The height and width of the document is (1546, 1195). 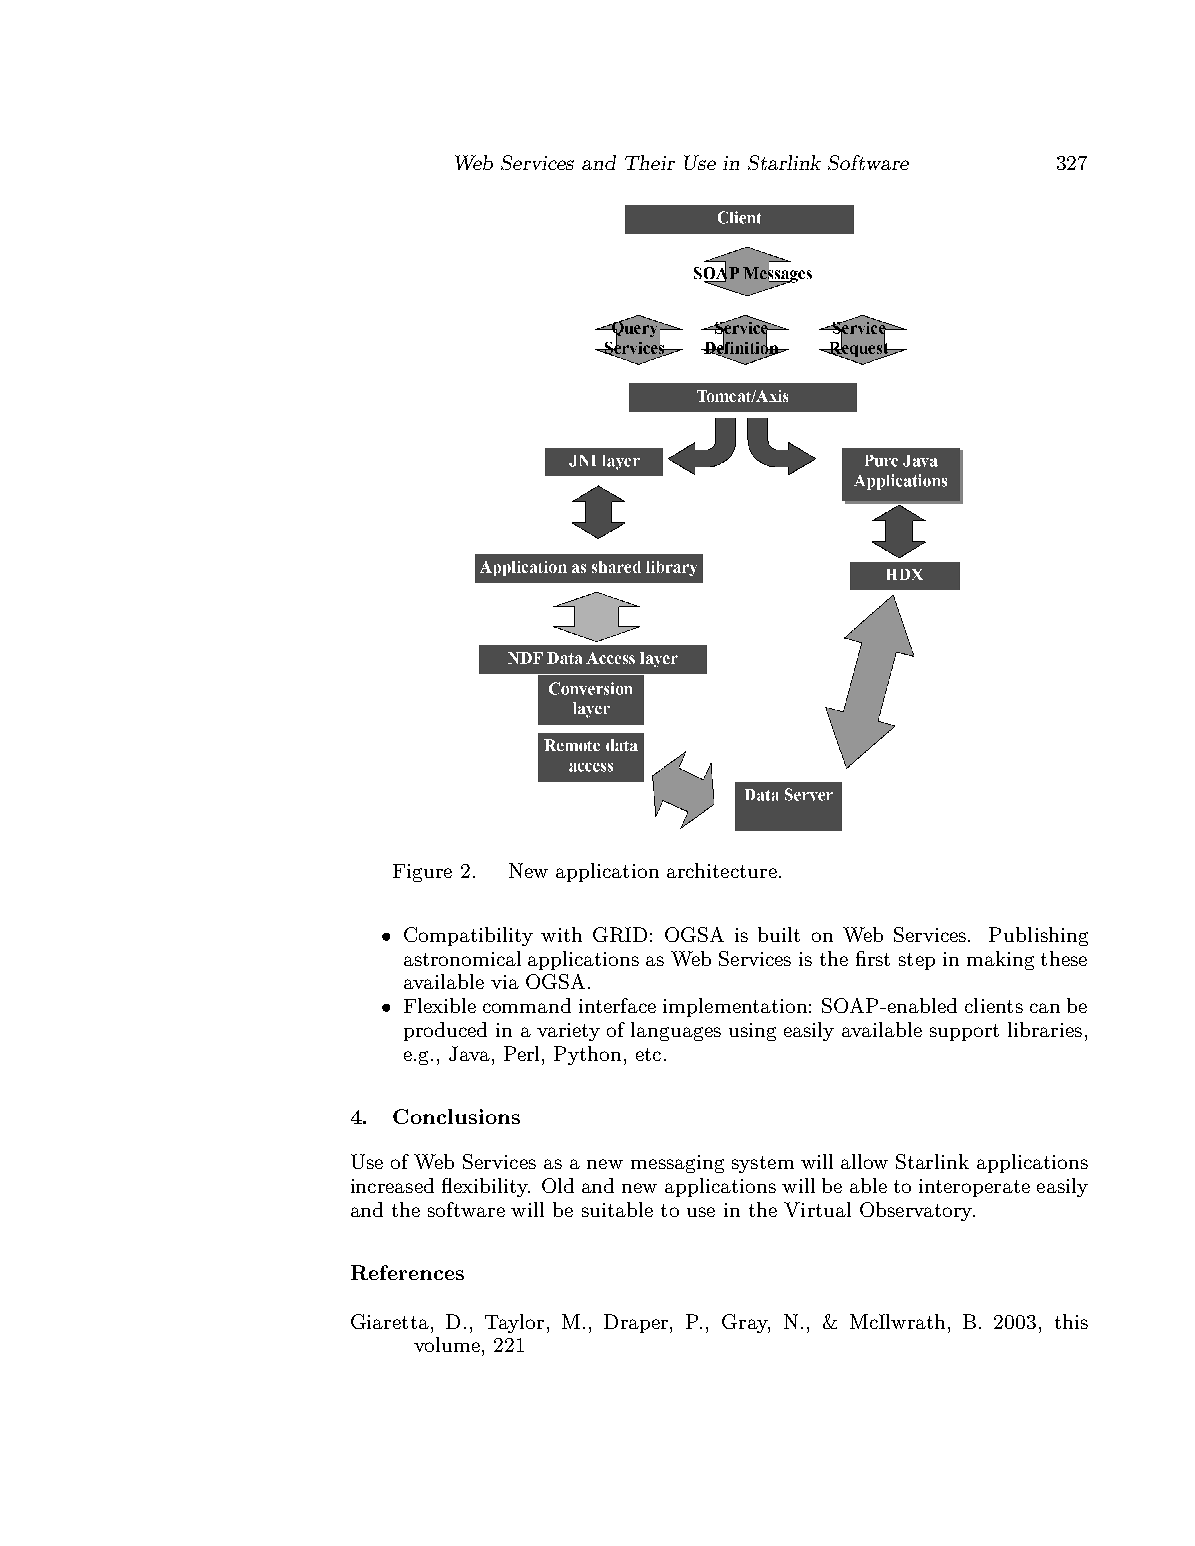 What do you see at coordinates (1038, 936) in the document?
I see `Publishing` at bounding box center [1038, 936].
